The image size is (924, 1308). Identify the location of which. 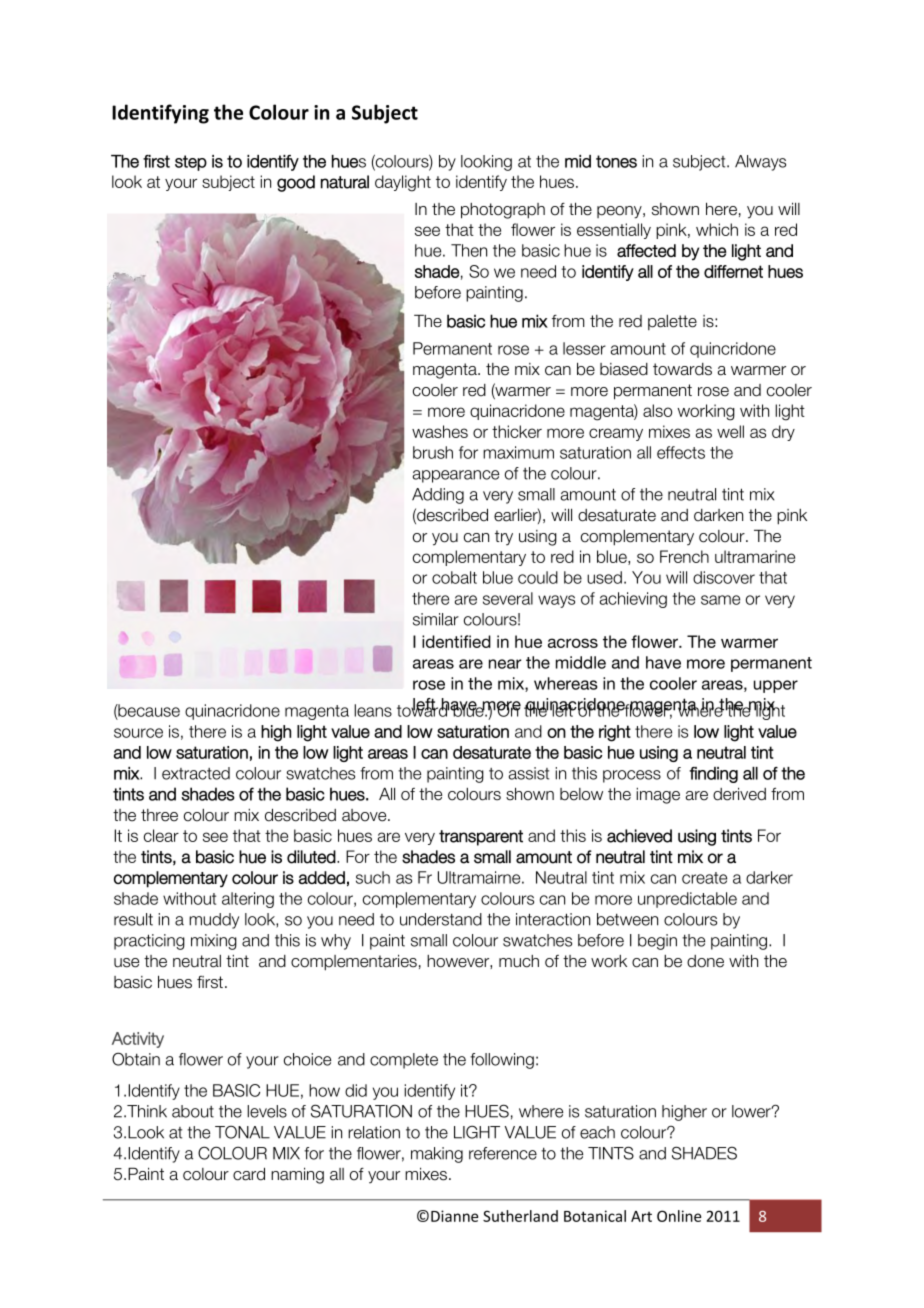
(717, 229).
